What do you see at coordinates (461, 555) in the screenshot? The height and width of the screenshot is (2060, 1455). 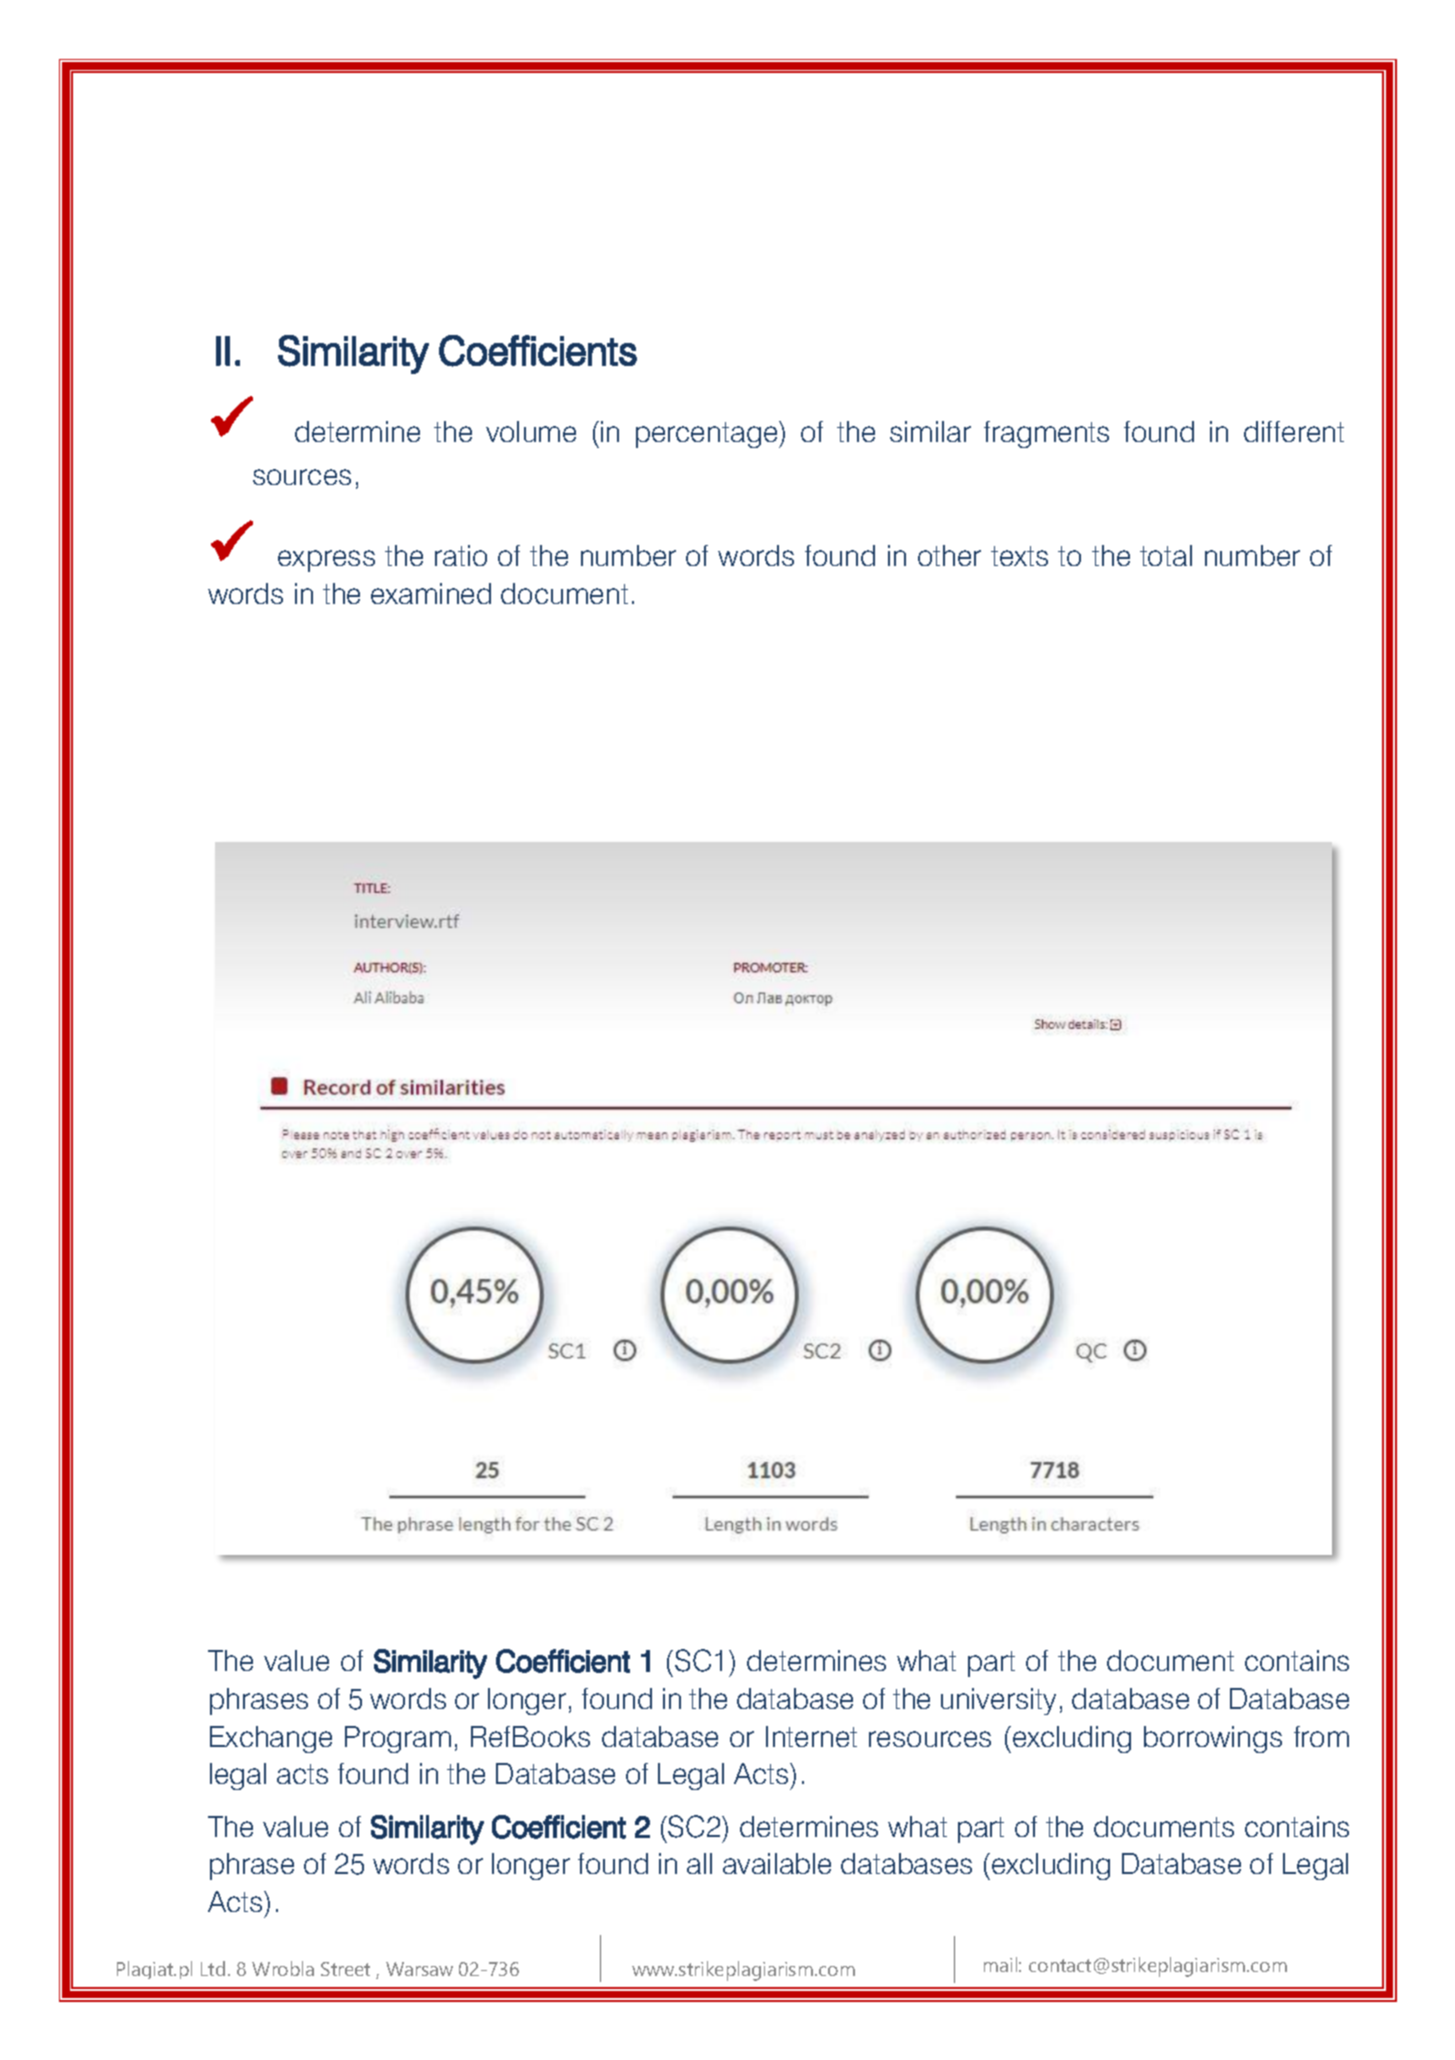 I see `ratio` at bounding box center [461, 555].
